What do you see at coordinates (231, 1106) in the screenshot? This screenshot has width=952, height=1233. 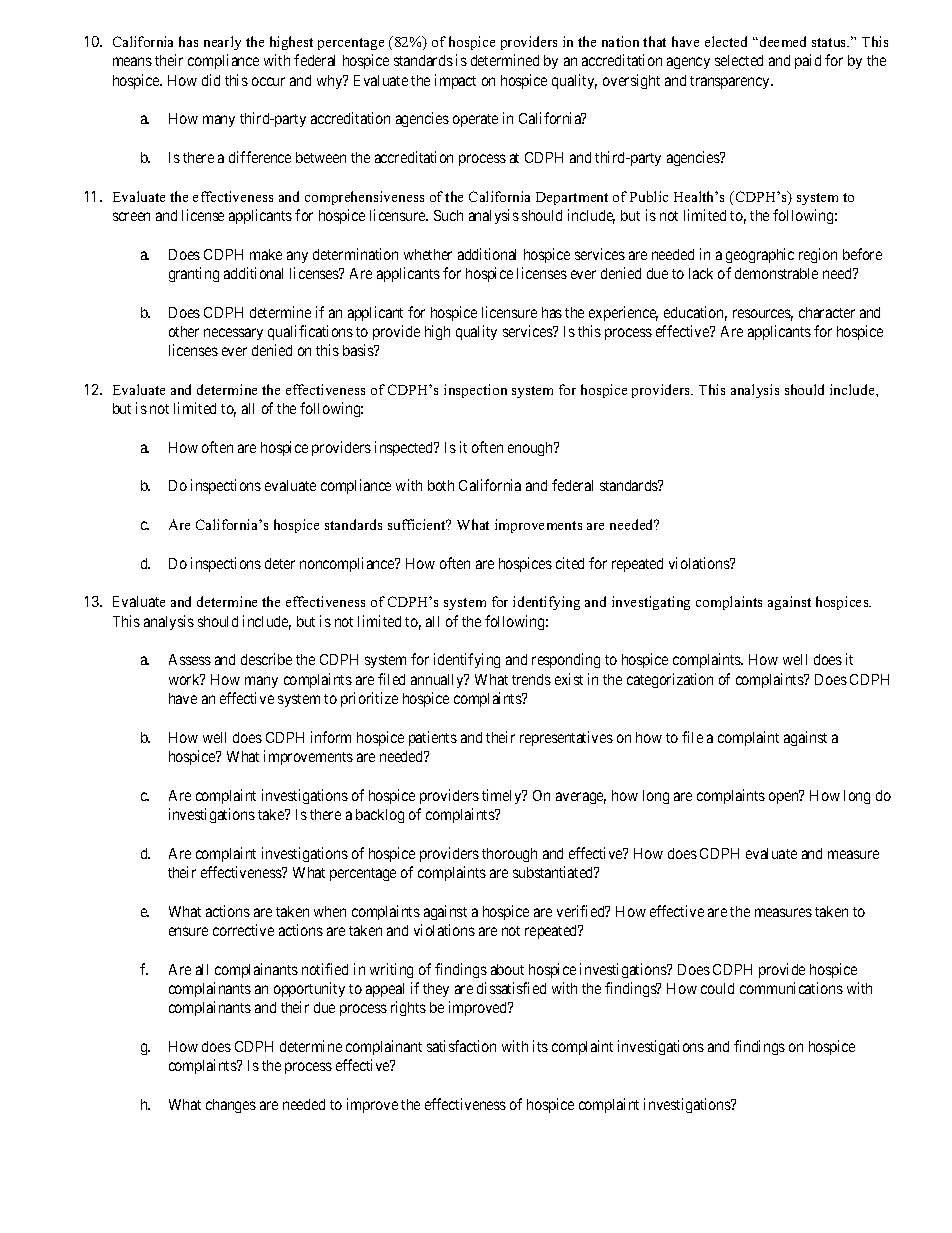 I see `changes` at bounding box center [231, 1106].
